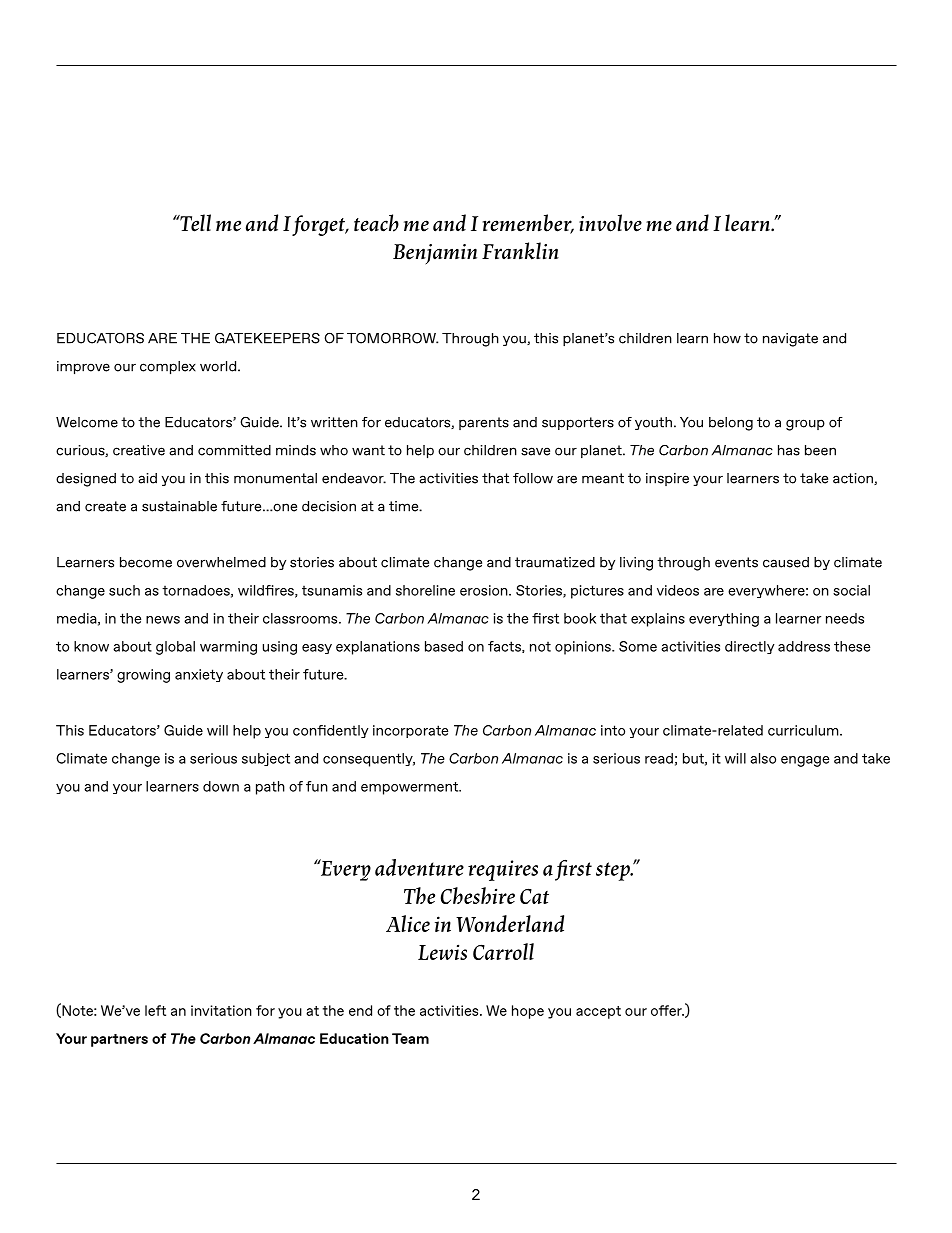 Image resolution: width=952 pixels, height=1233 pixels. What do you see at coordinates (435, 254) in the document?
I see `Benjamin` at bounding box center [435, 254].
